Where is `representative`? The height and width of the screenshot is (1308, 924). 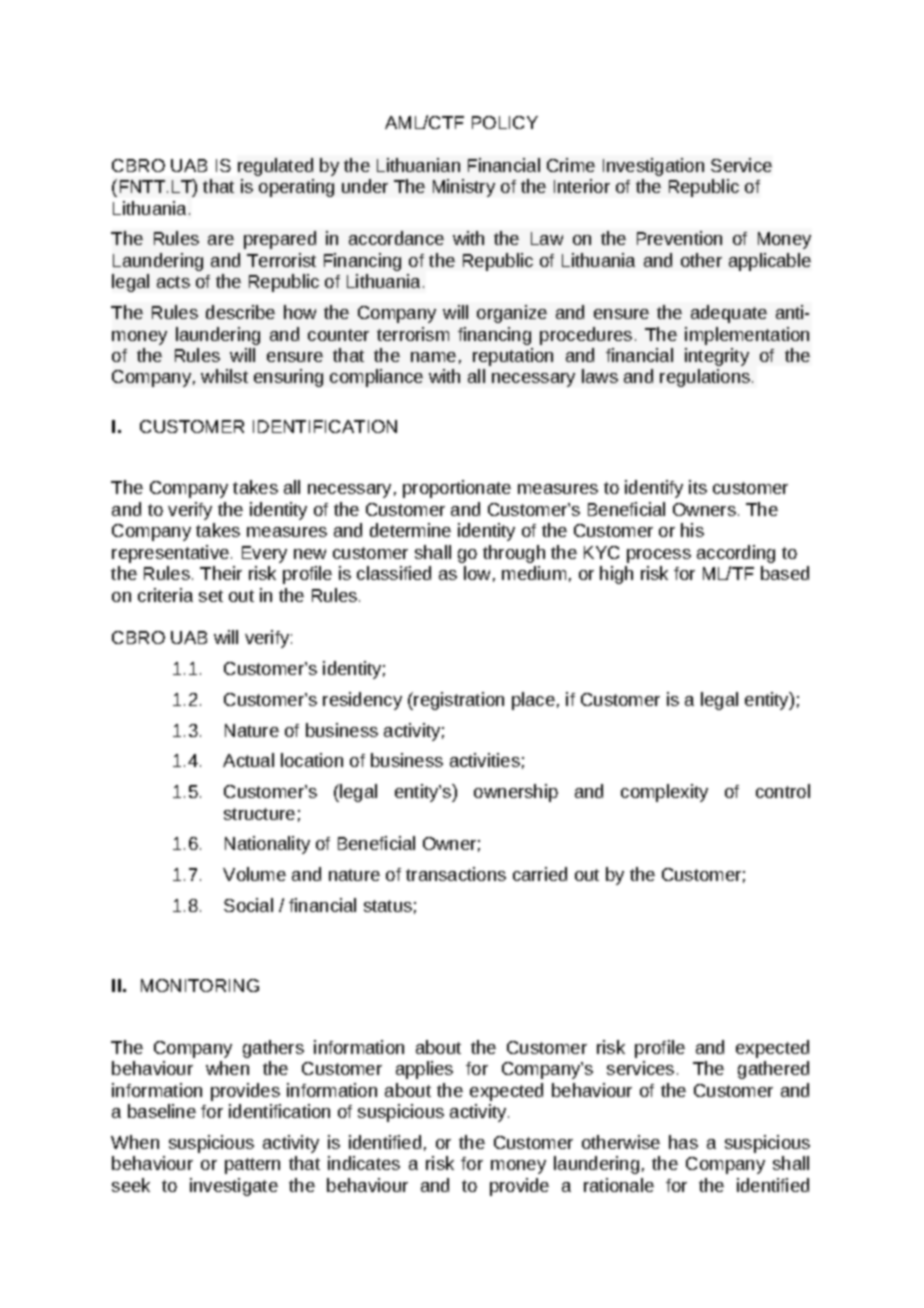
representative is located at coordinates (170, 554).
